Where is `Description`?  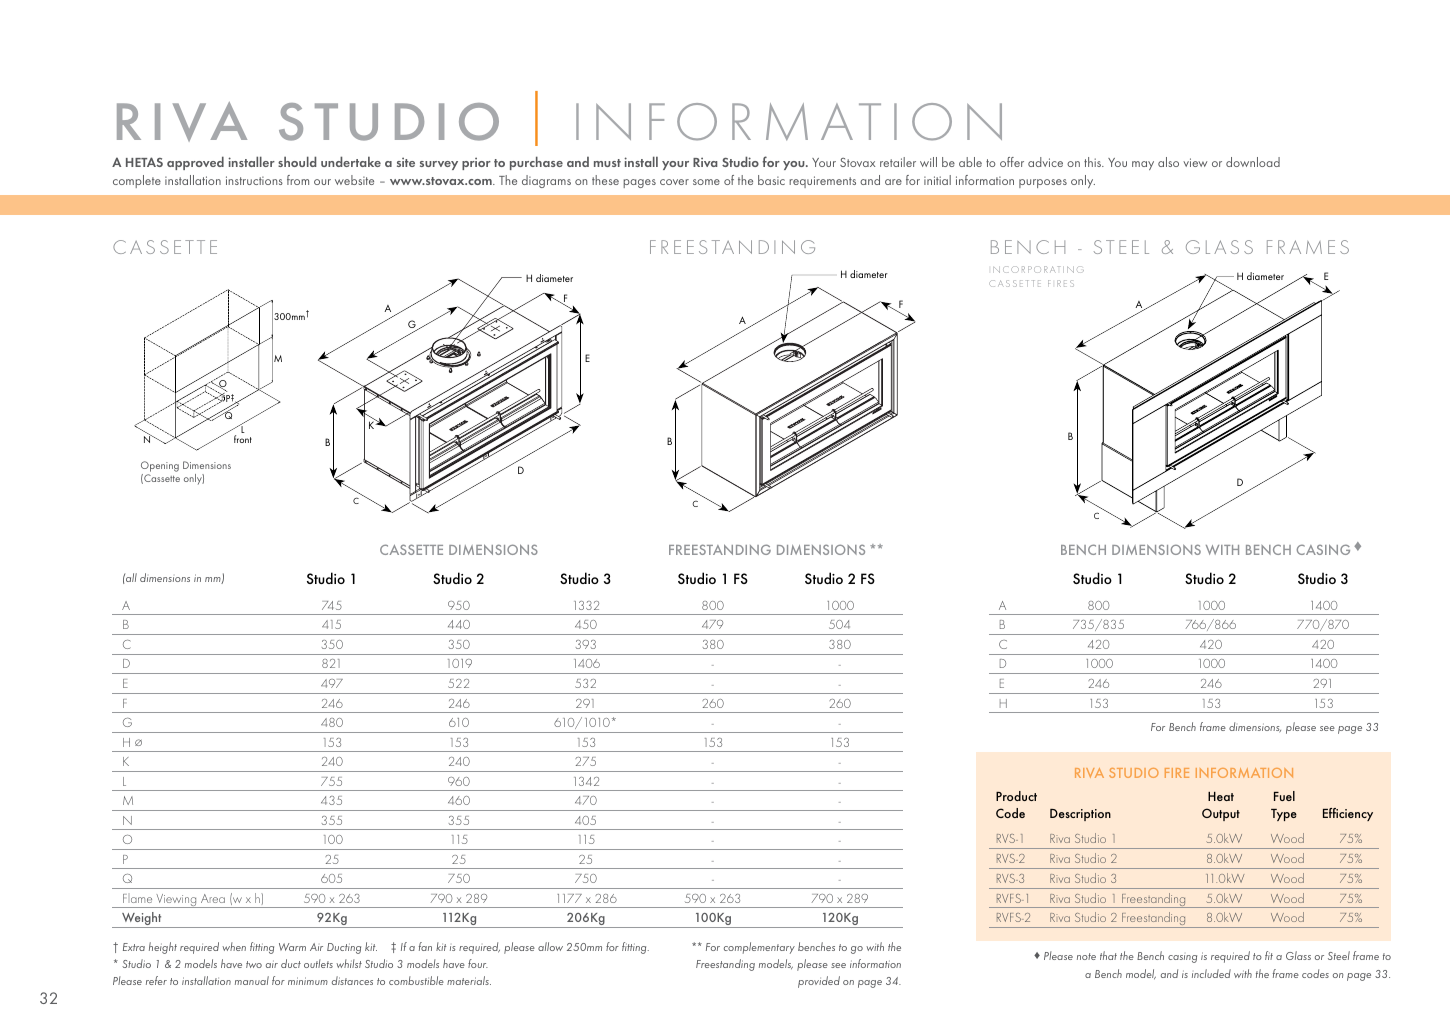
Description is located at coordinates (1080, 815).
